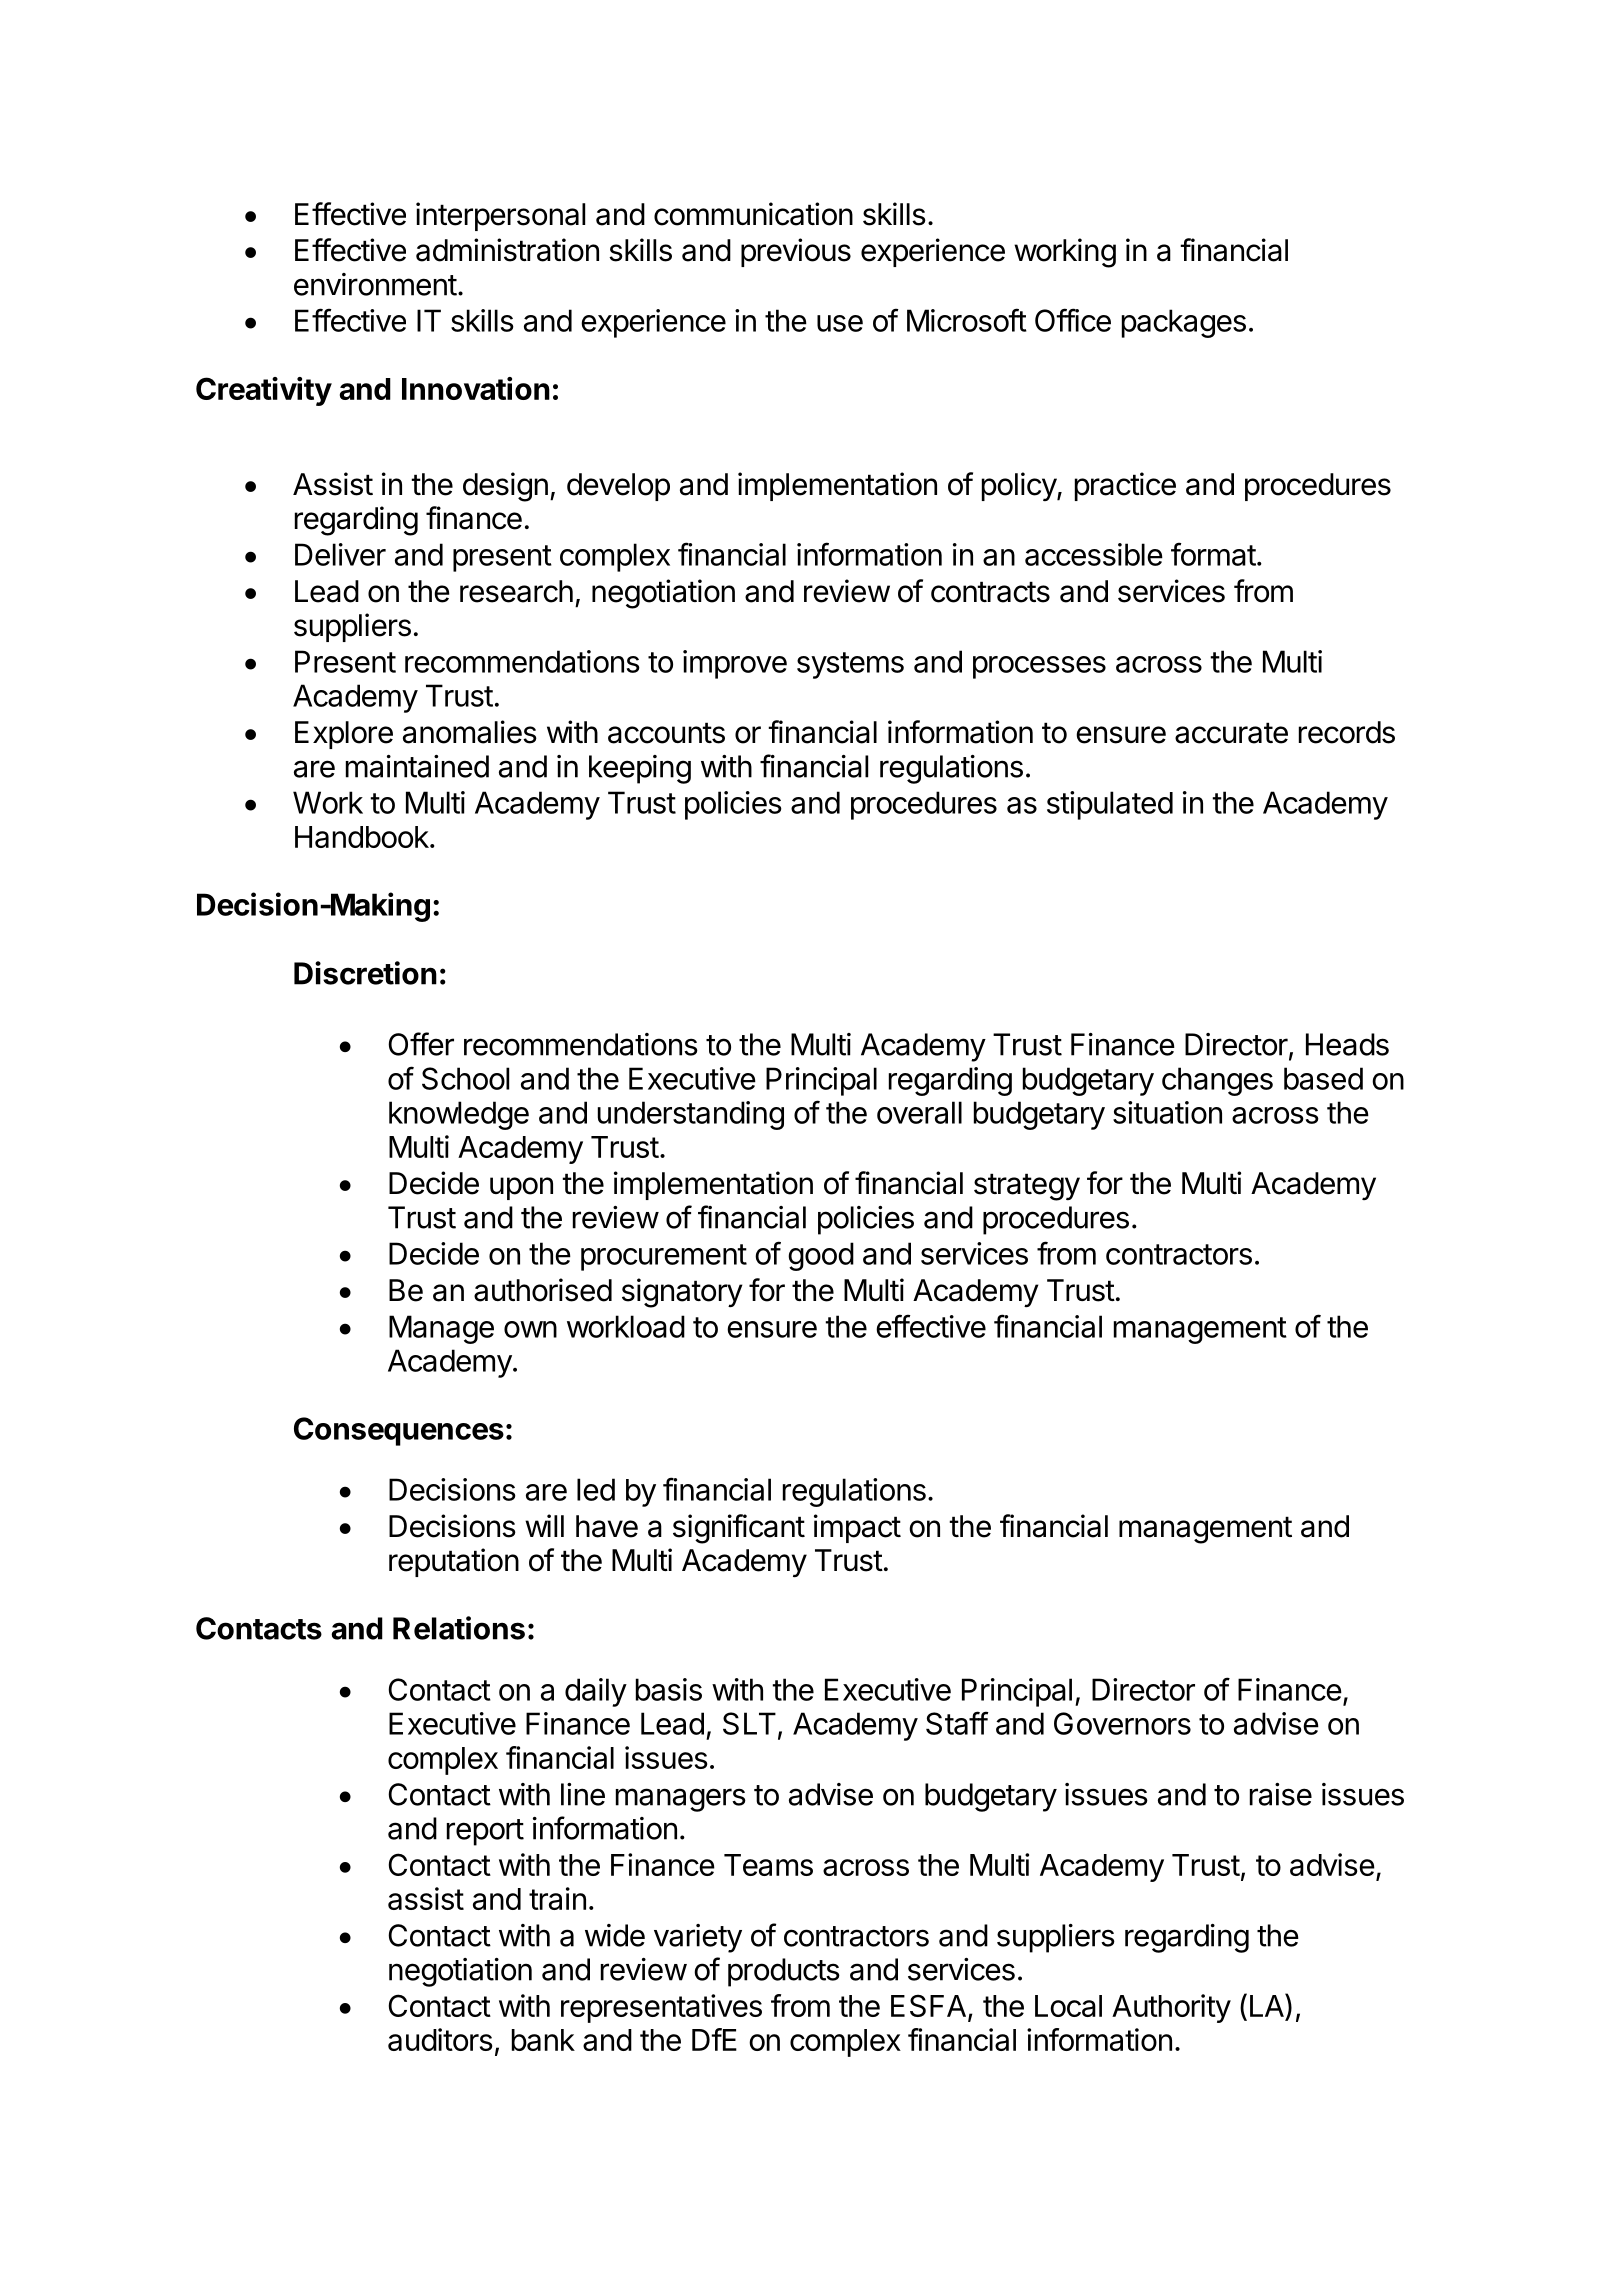 The height and width of the page is (2280, 1612). I want to click on impact, so click(857, 1528).
